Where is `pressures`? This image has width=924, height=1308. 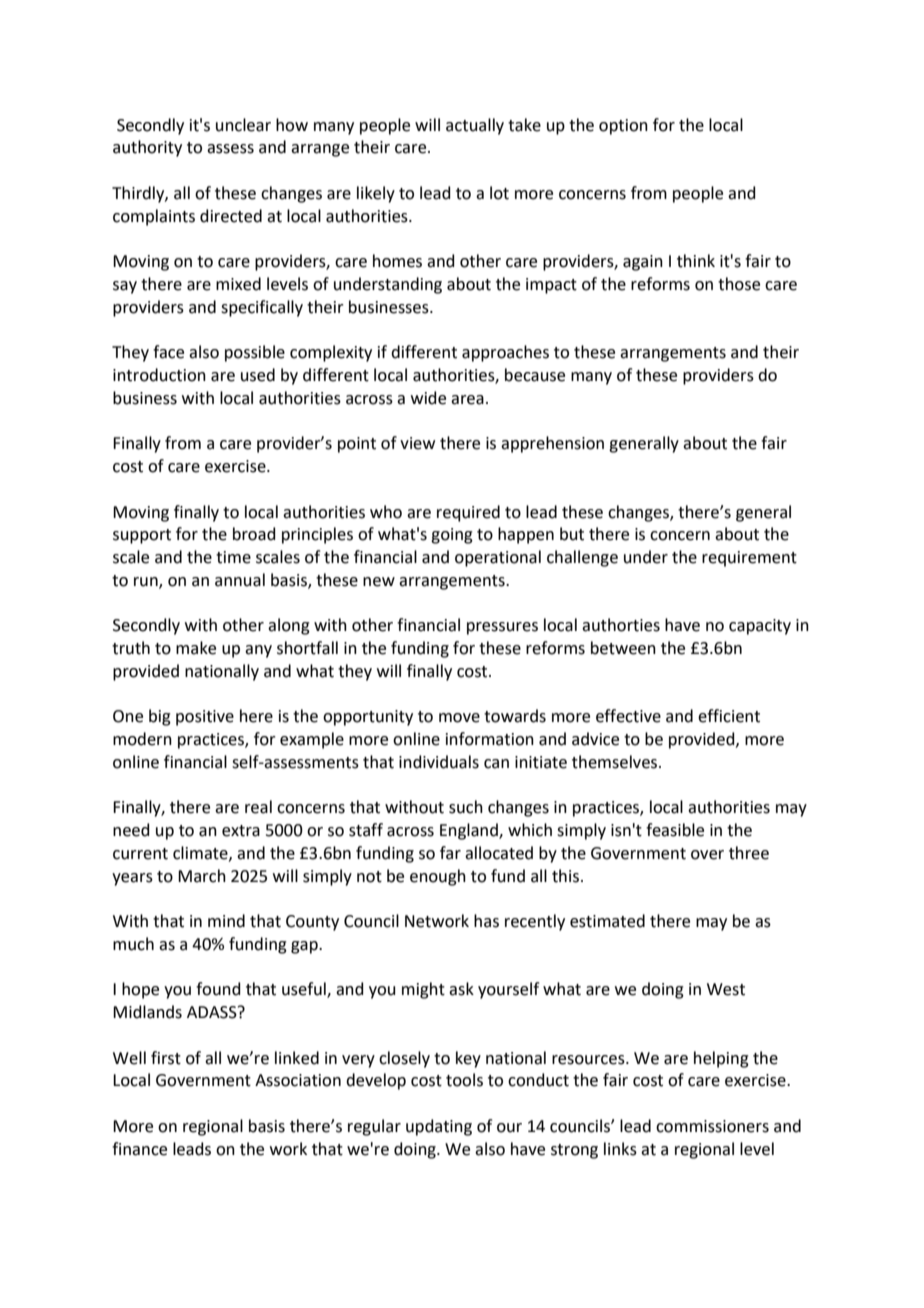 pressures is located at coordinates (502, 628).
